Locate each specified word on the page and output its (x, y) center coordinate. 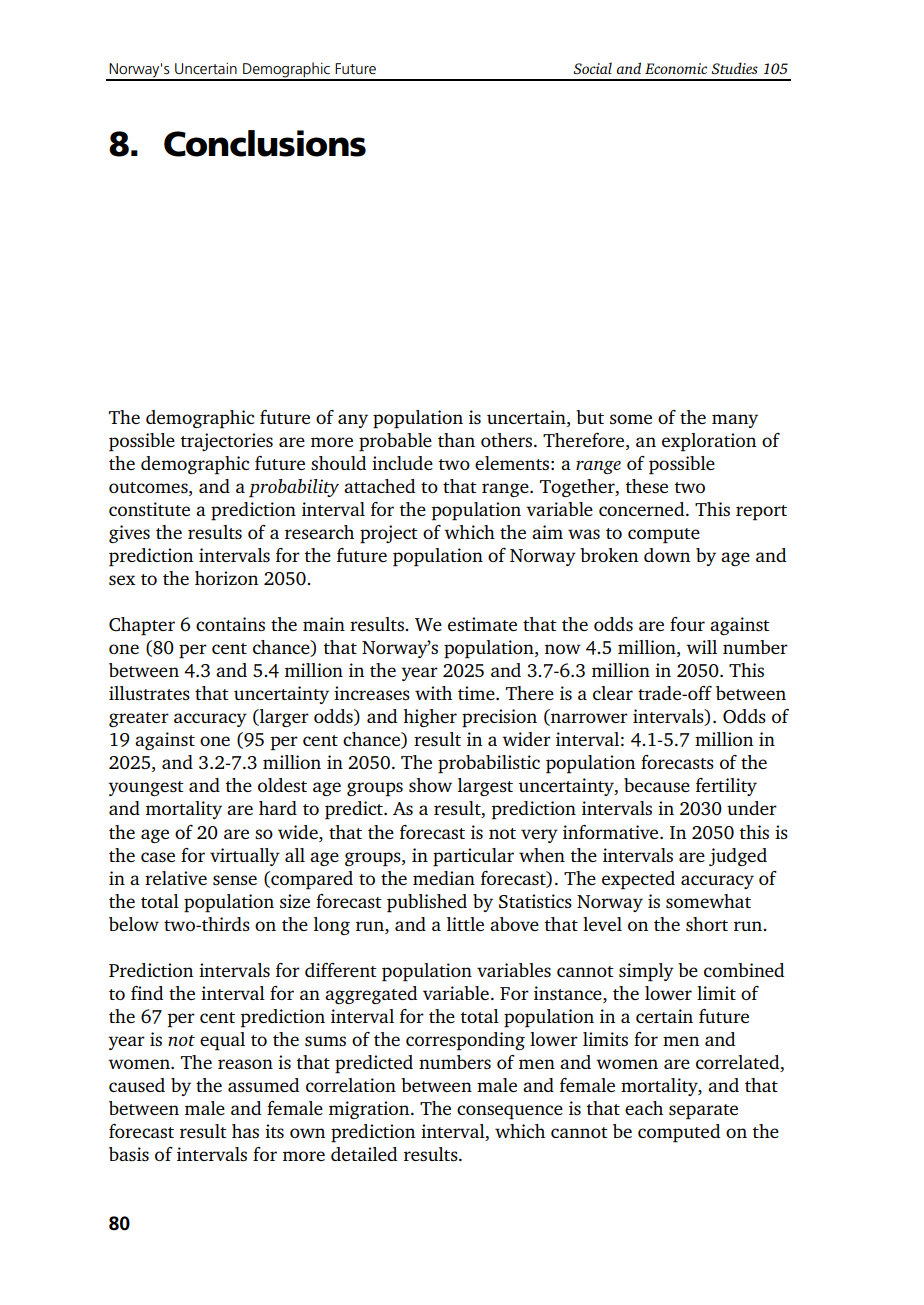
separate (703, 1112)
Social (593, 68)
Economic (676, 68)
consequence (510, 1112)
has (245, 1131)
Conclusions (265, 143)
